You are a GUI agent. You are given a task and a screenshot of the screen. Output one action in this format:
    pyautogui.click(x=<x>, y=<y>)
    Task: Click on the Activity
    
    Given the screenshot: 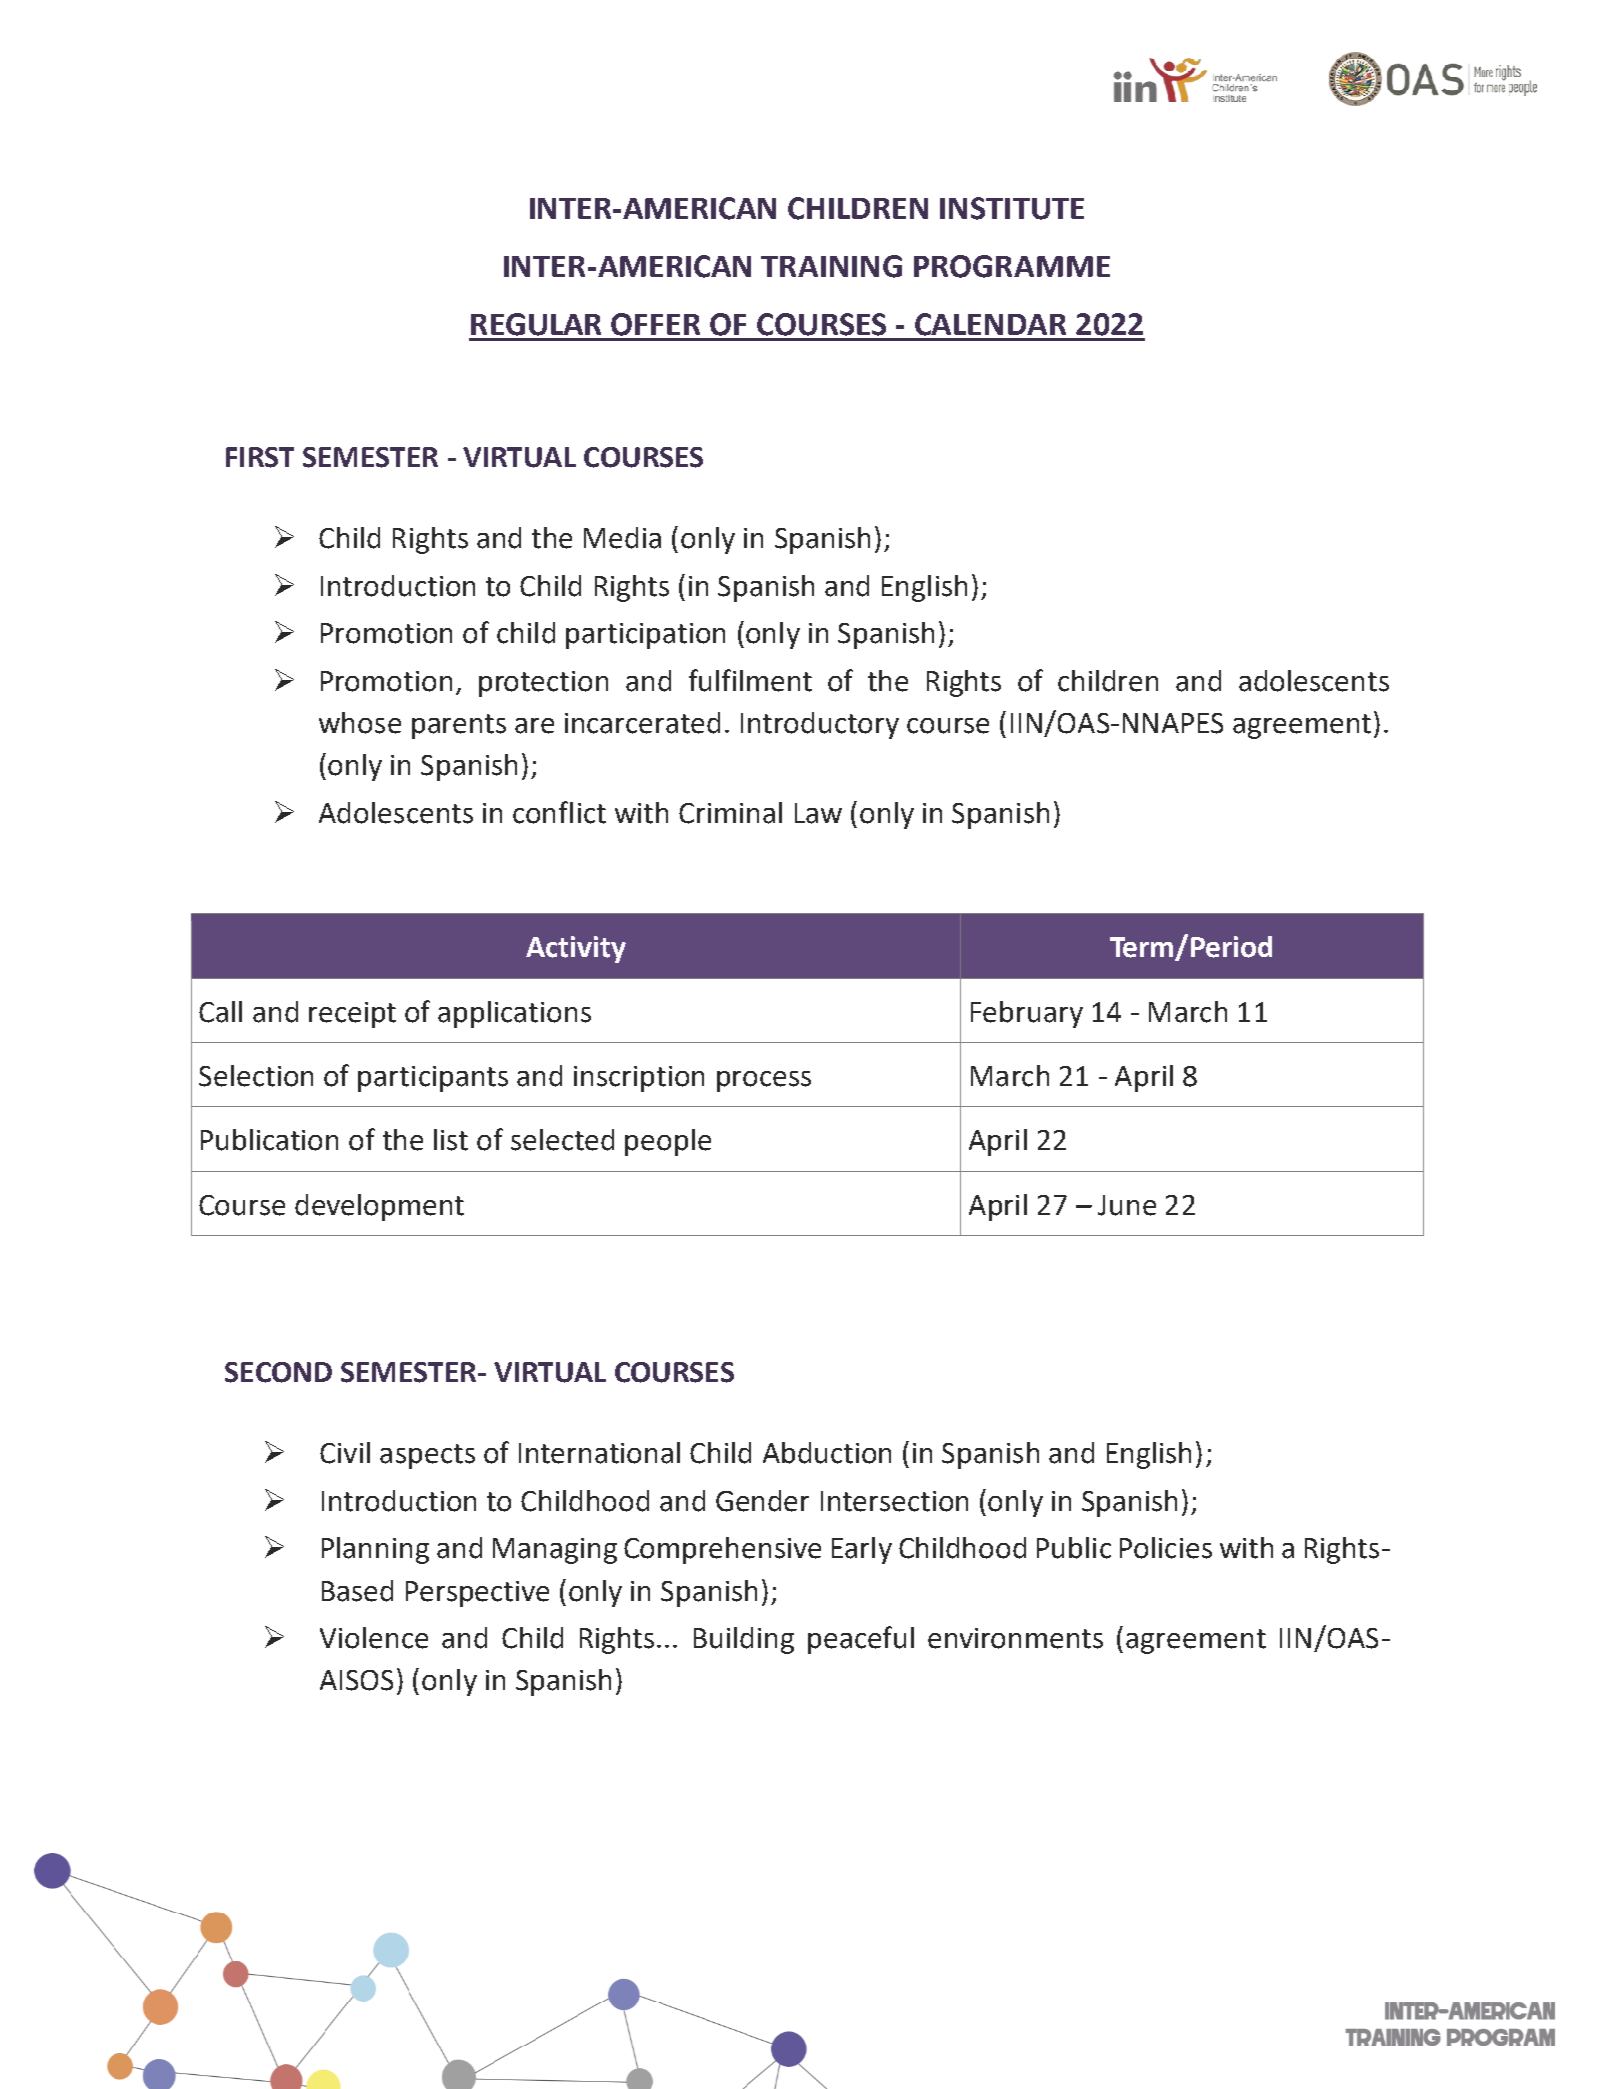 What is the action you would take?
    pyautogui.click(x=576, y=949)
